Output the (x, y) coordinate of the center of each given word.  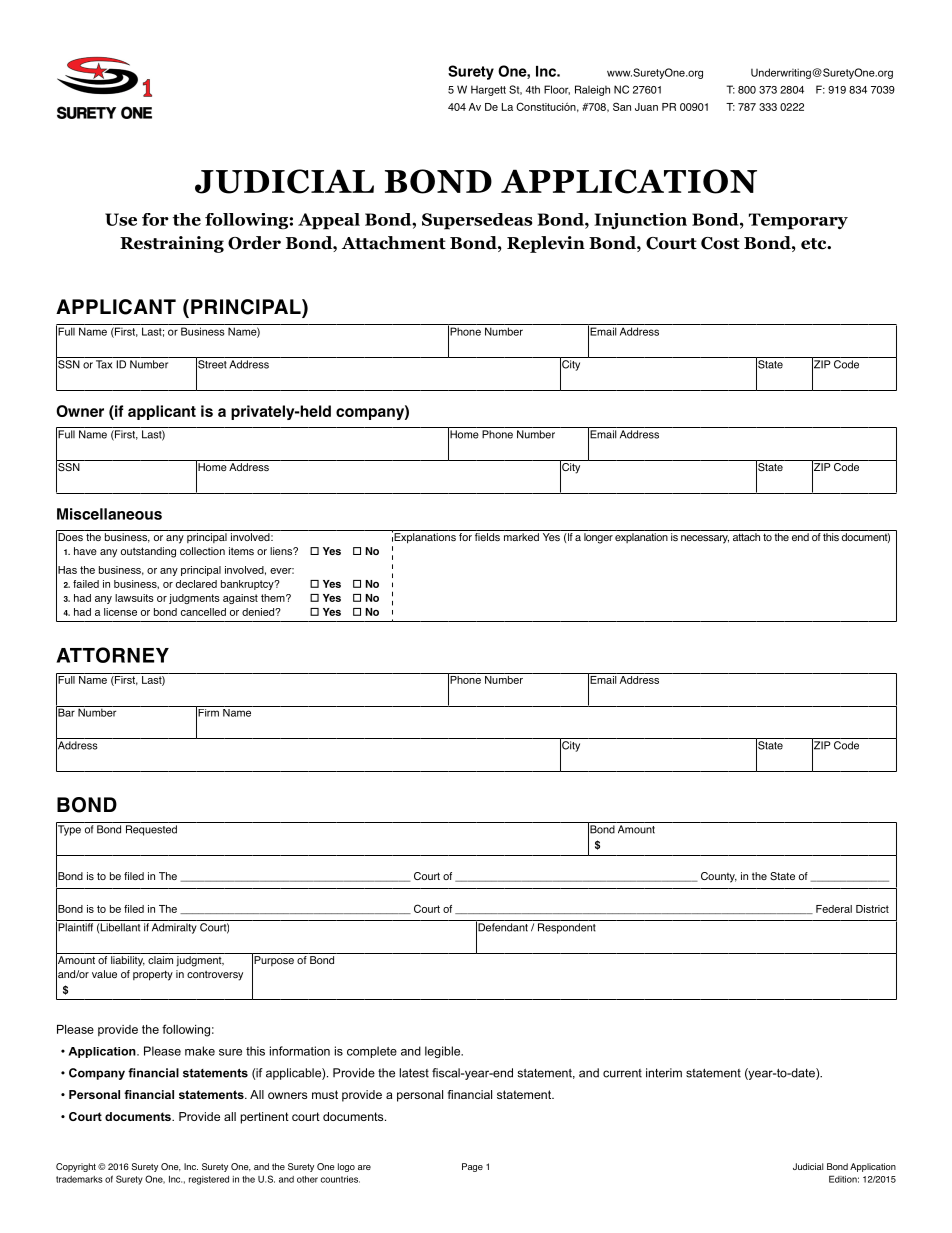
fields (487, 535)
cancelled (203, 612)
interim (664, 1073)
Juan (646, 107)
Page (472, 1167)
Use (121, 219)
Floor (557, 90)
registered (209, 1180)
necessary (705, 539)
